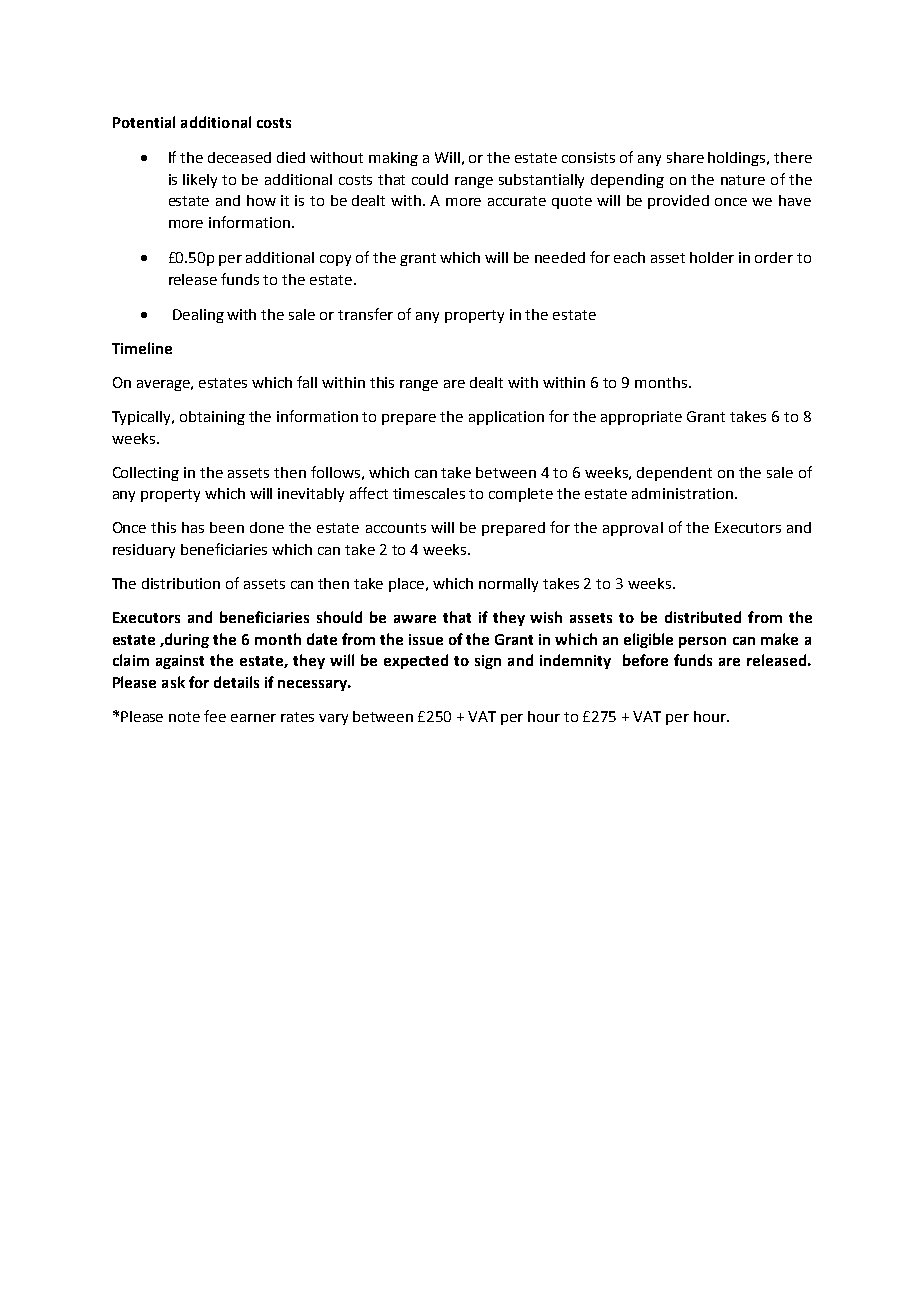  Describe the element at coordinates (703, 617) in the image. I see `distributed` at that location.
